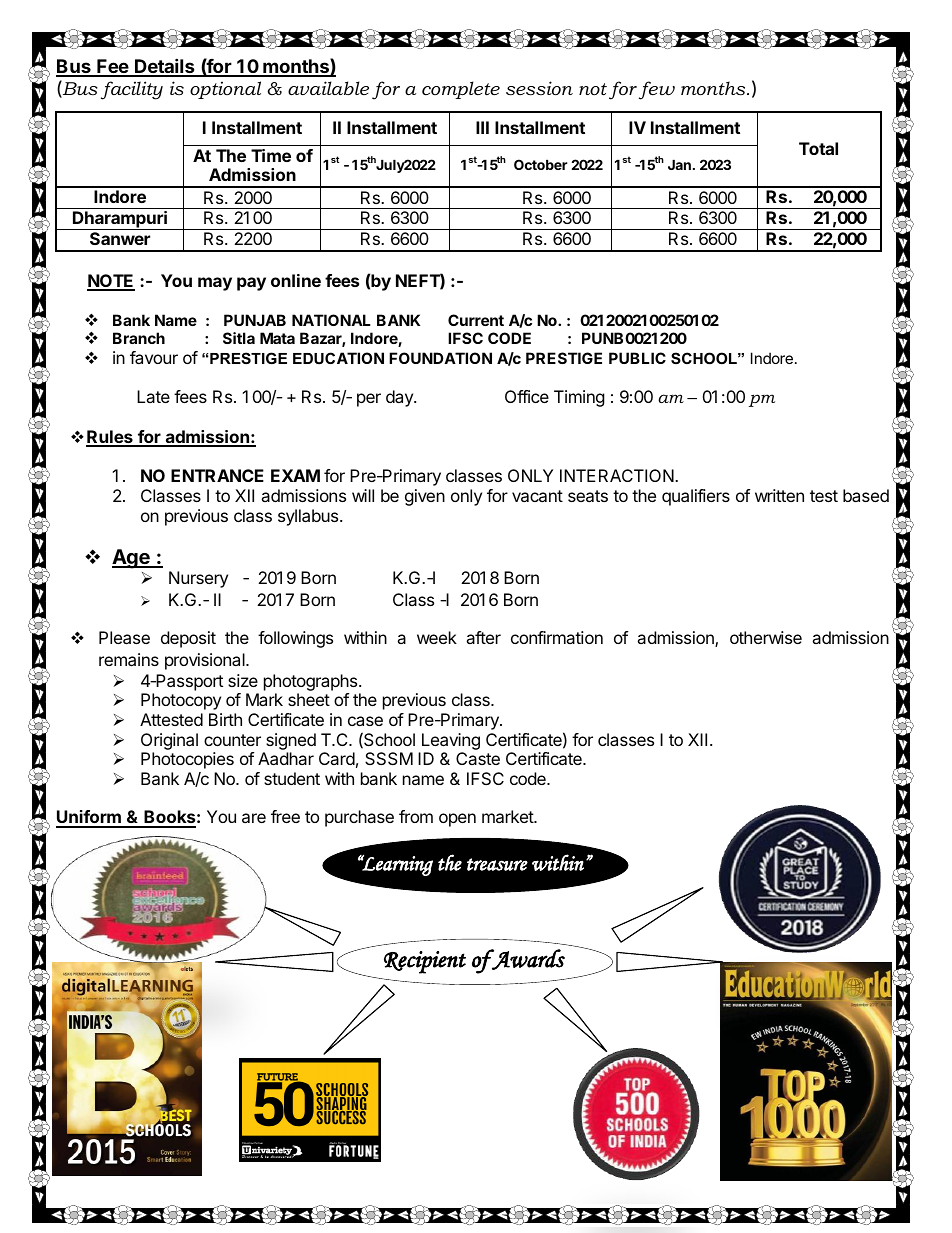 This screenshot has height=1233, width=952. Describe the element at coordinates (206, 661) in the screenshot. I see `provisional` at that location.
